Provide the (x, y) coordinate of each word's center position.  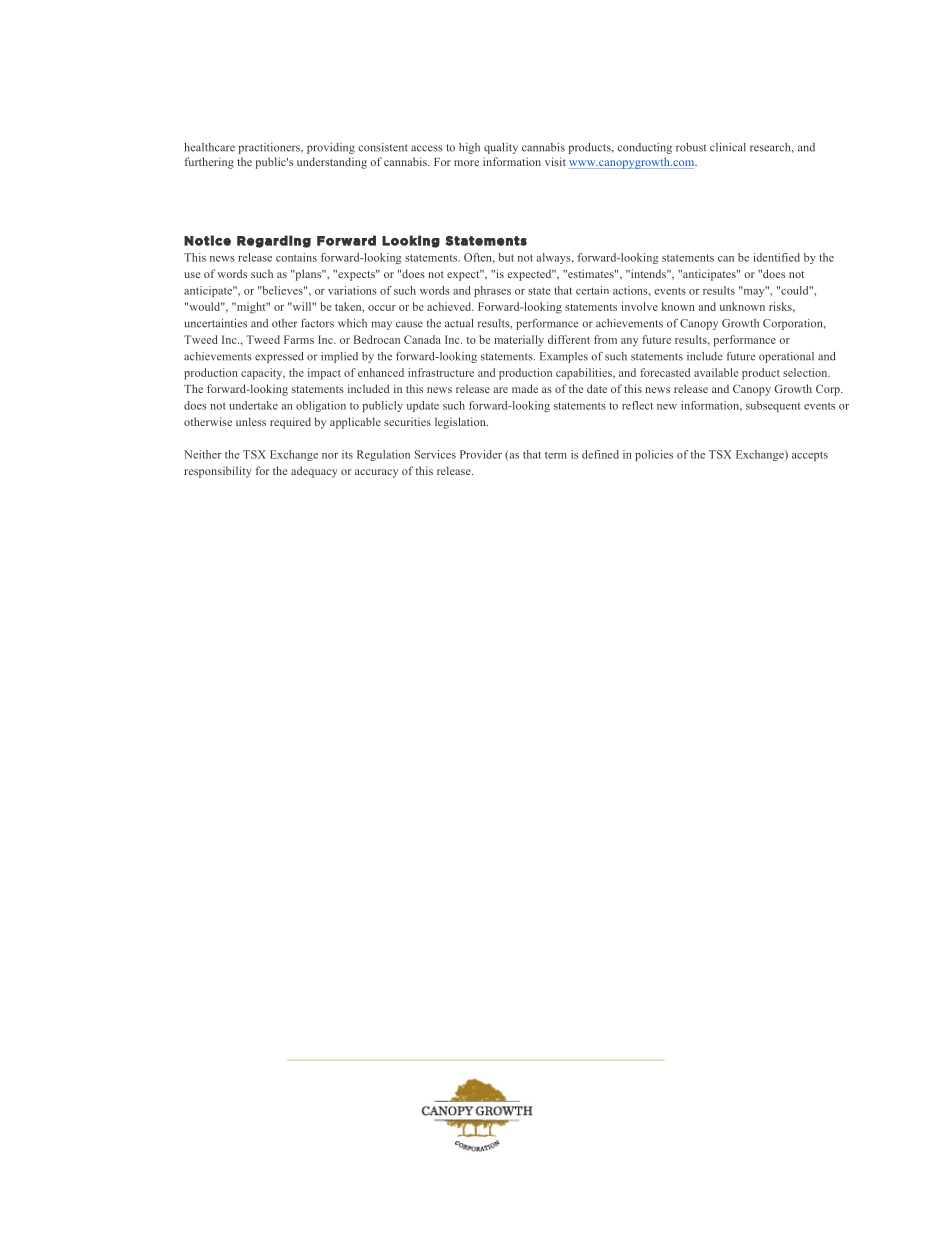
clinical (728, 147)
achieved (450, 306)
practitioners (270, 148)
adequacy (314, 472)
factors (317, 323)
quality (501, 148)
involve (639, 306)
